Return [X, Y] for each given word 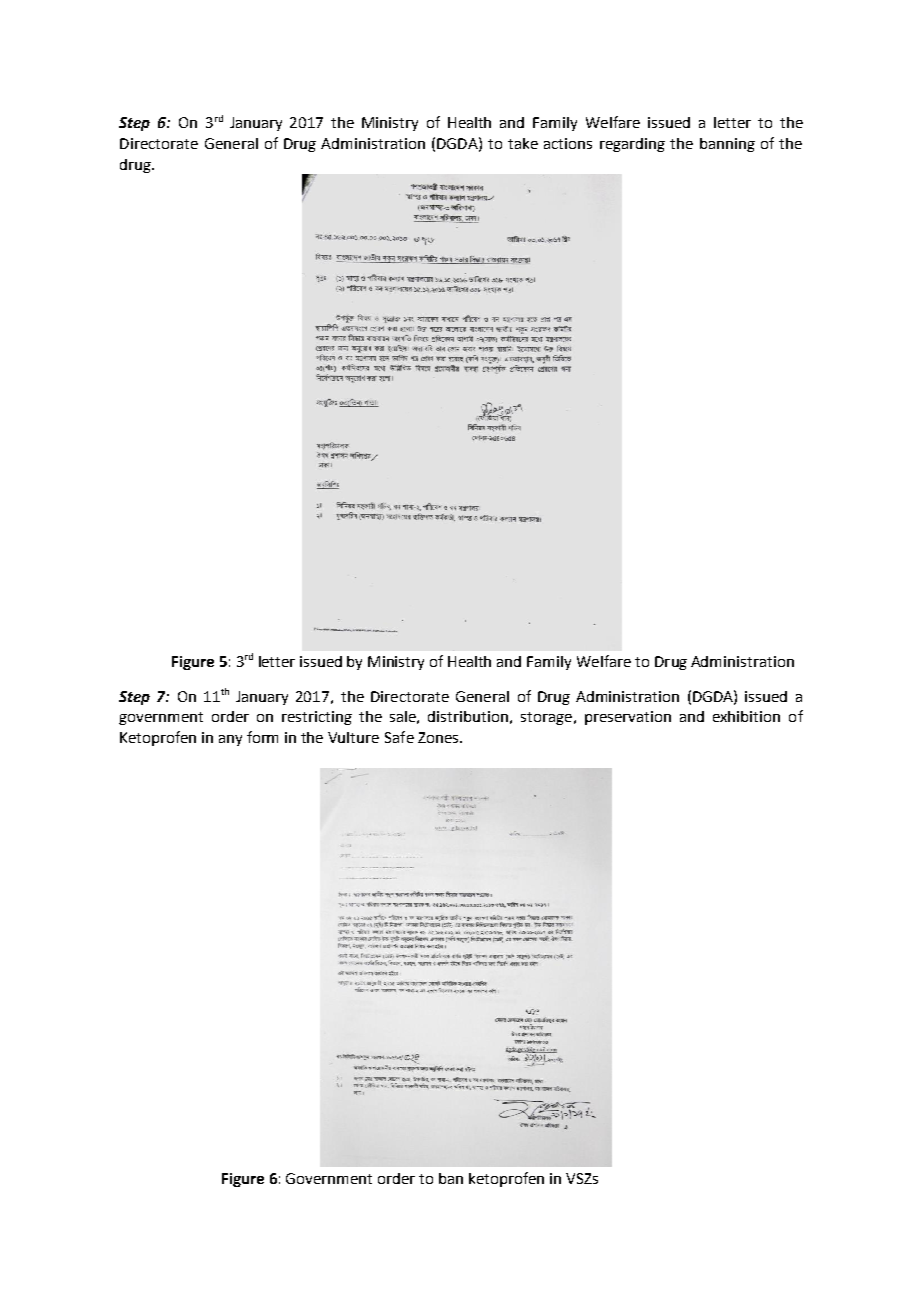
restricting [317, 718]
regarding [632, 145]
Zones [439, 737]
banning [727, 145]
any [230, 740]
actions [568, 143]
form [262, 737]
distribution [468, 716]
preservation [628, 718]
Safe [399, 737]
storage [546, 718]
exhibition [746, 716]
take [523, 143]
